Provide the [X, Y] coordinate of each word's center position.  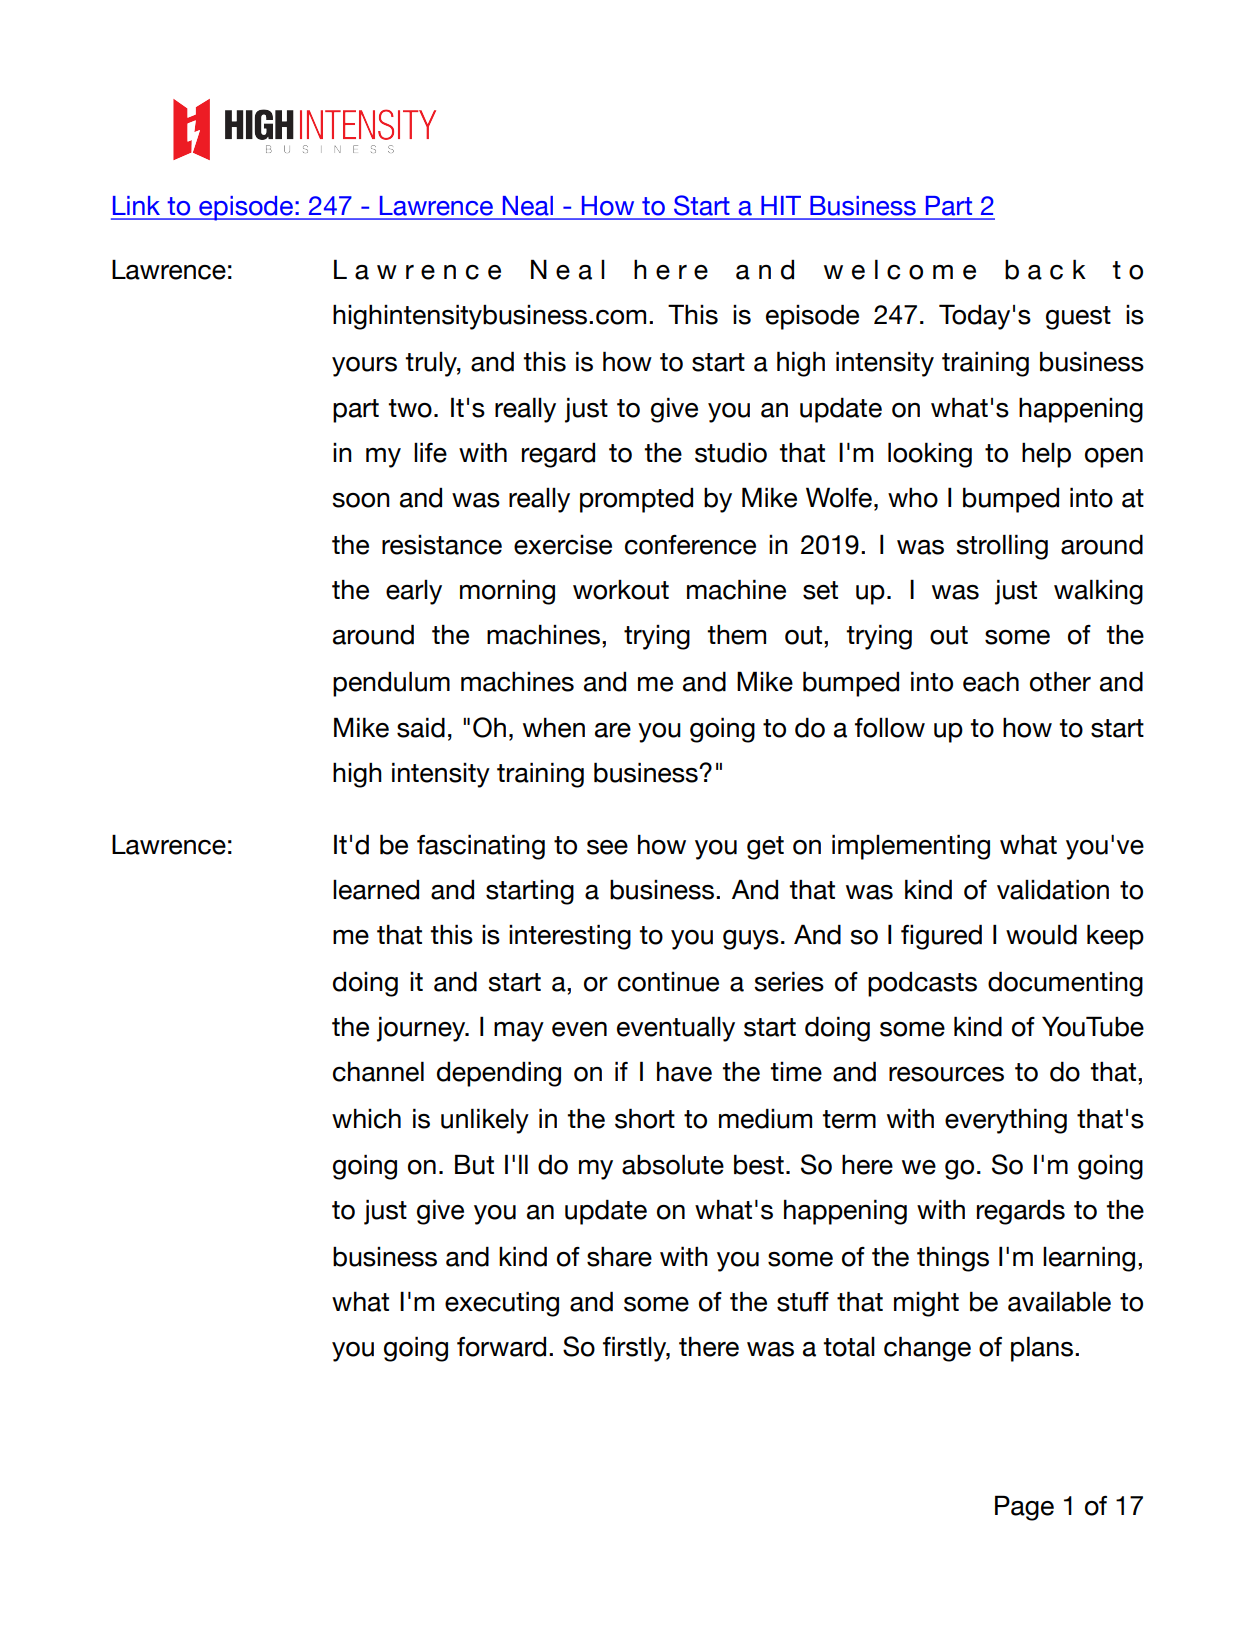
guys [751, 940]
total [849, 1347]
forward [501, 1346]
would [1041, 934]
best [759, 1164]
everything [1006, 1121]
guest [1078, 318]
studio [731, 452]
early [414, 592]
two [410, 408]
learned [376, 889]
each [991, 681]
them [736, 634]
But [474, 1164]
